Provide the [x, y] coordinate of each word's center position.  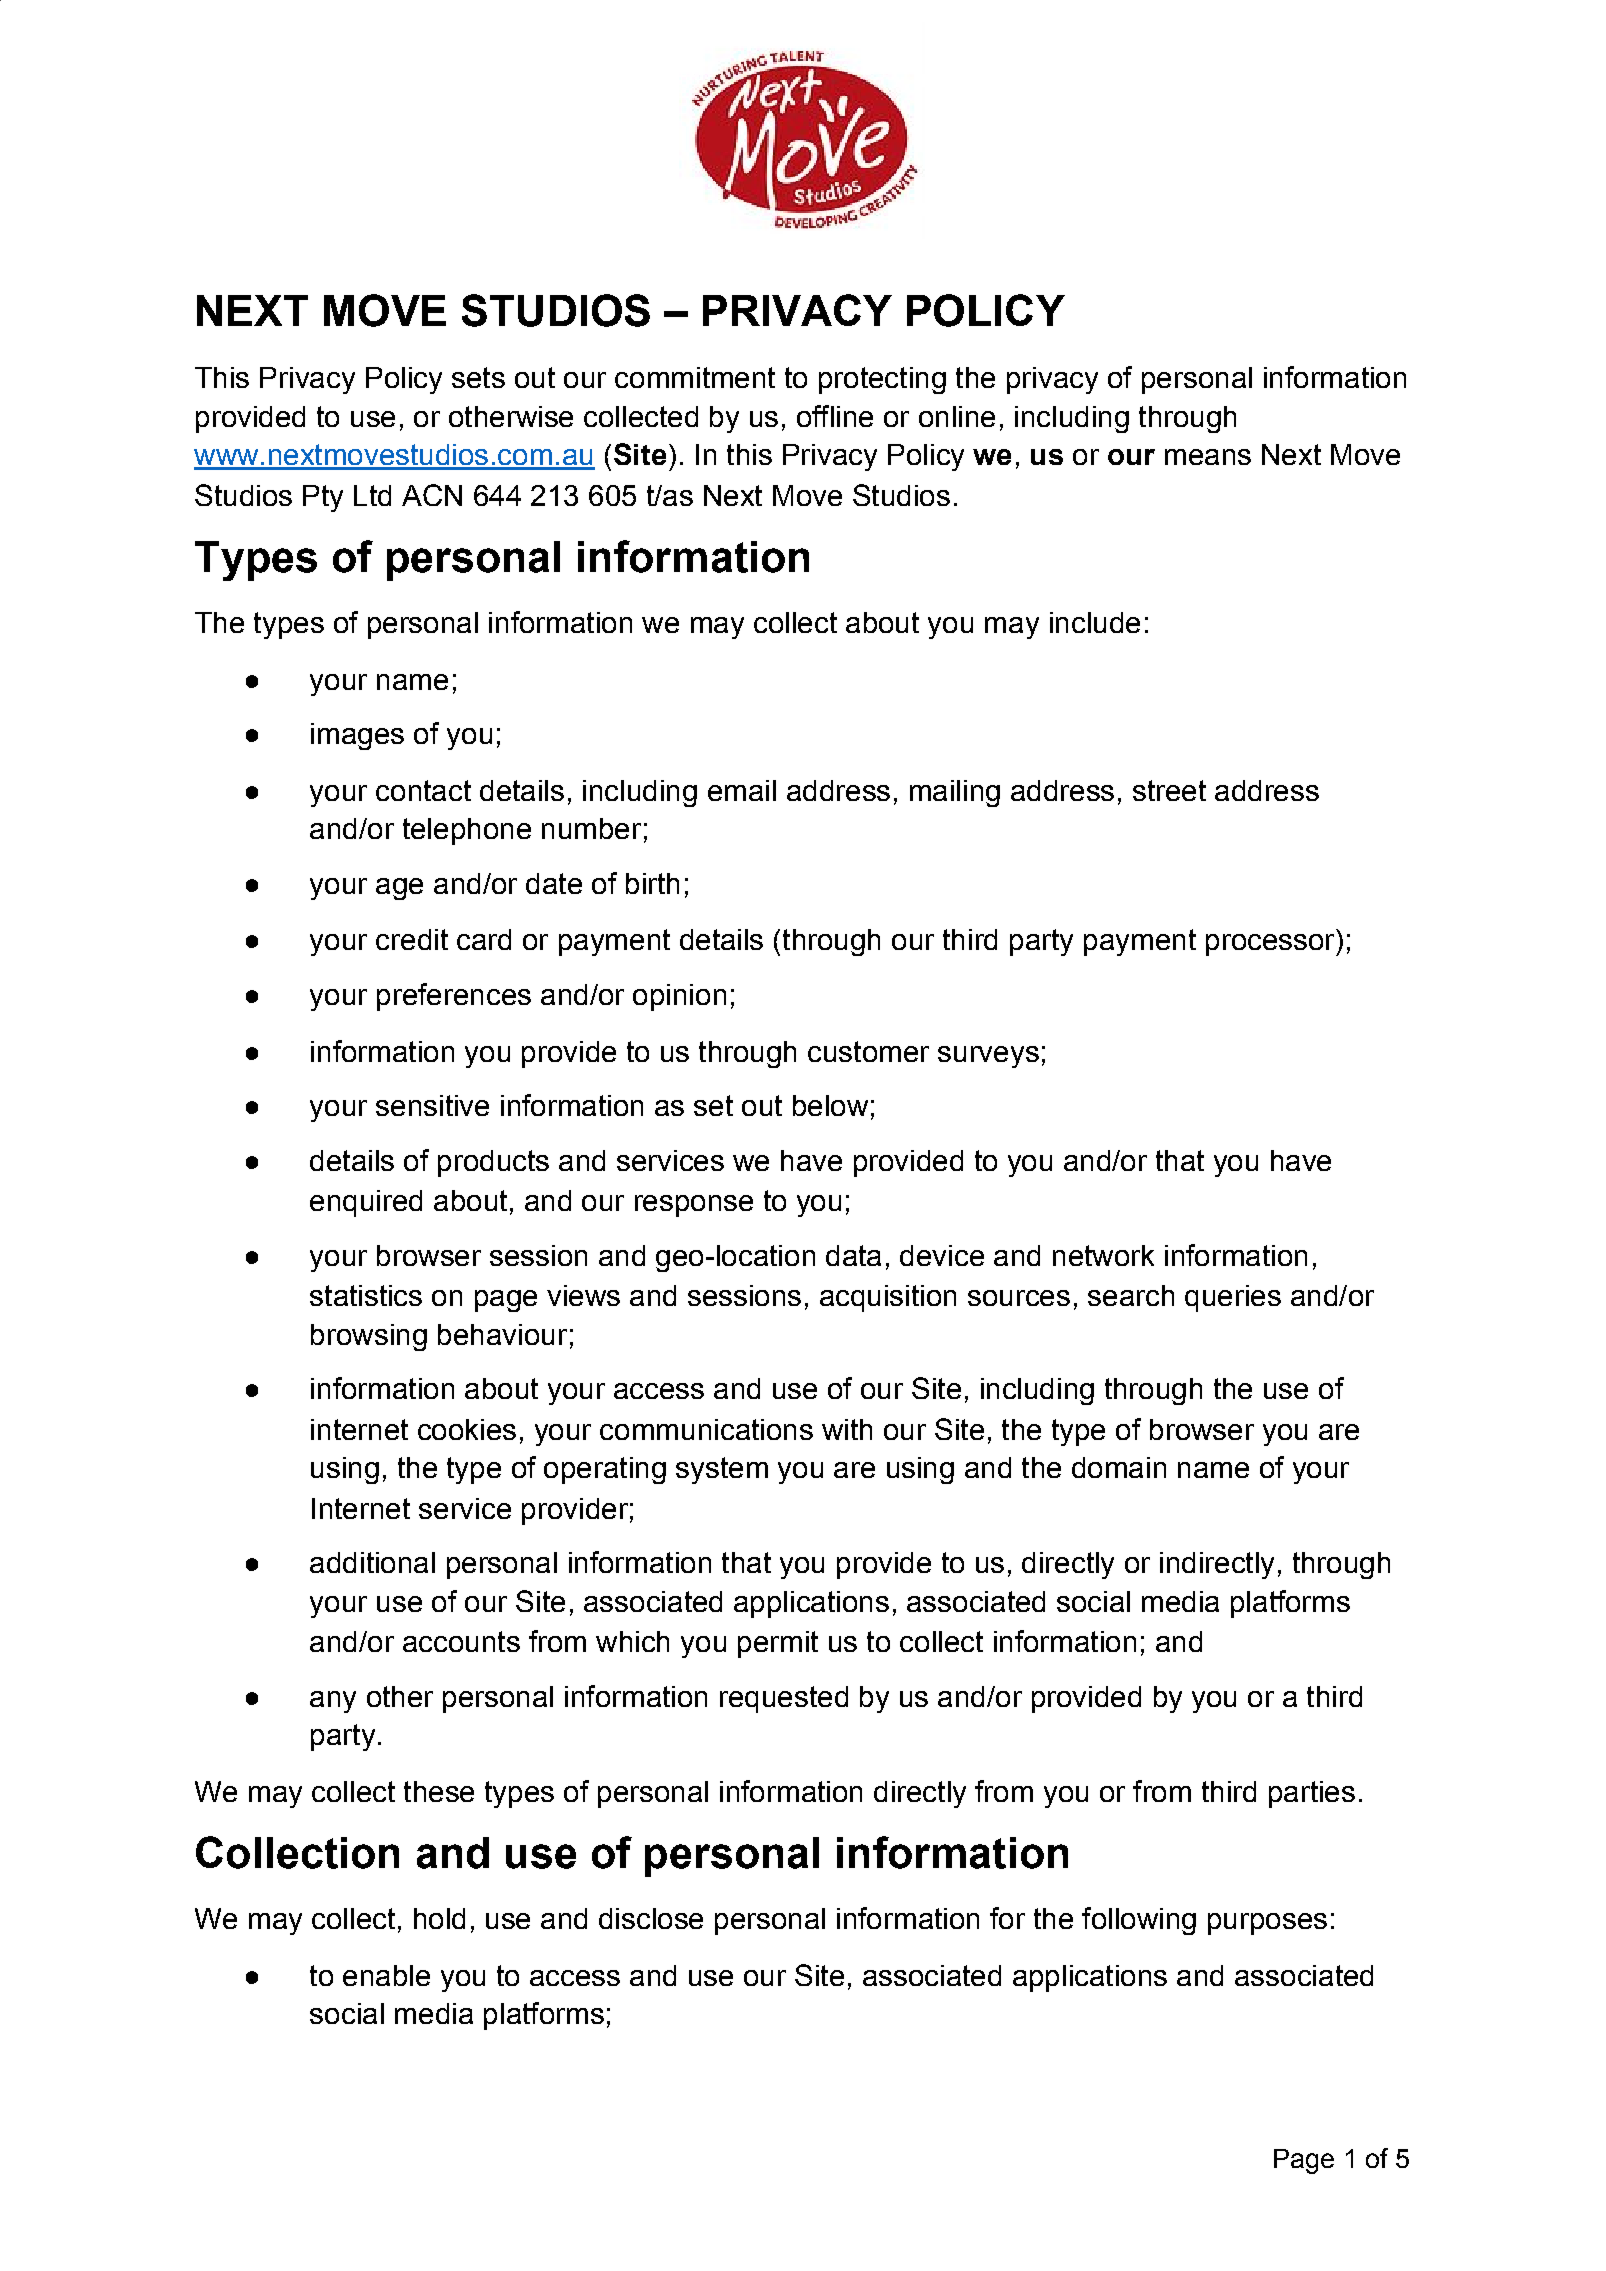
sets [478, 377]
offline [835, 416]
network [1103, 1255]
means [1208, 457]
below [830, 1105]
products [493, 1163]
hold [439, 1918]
